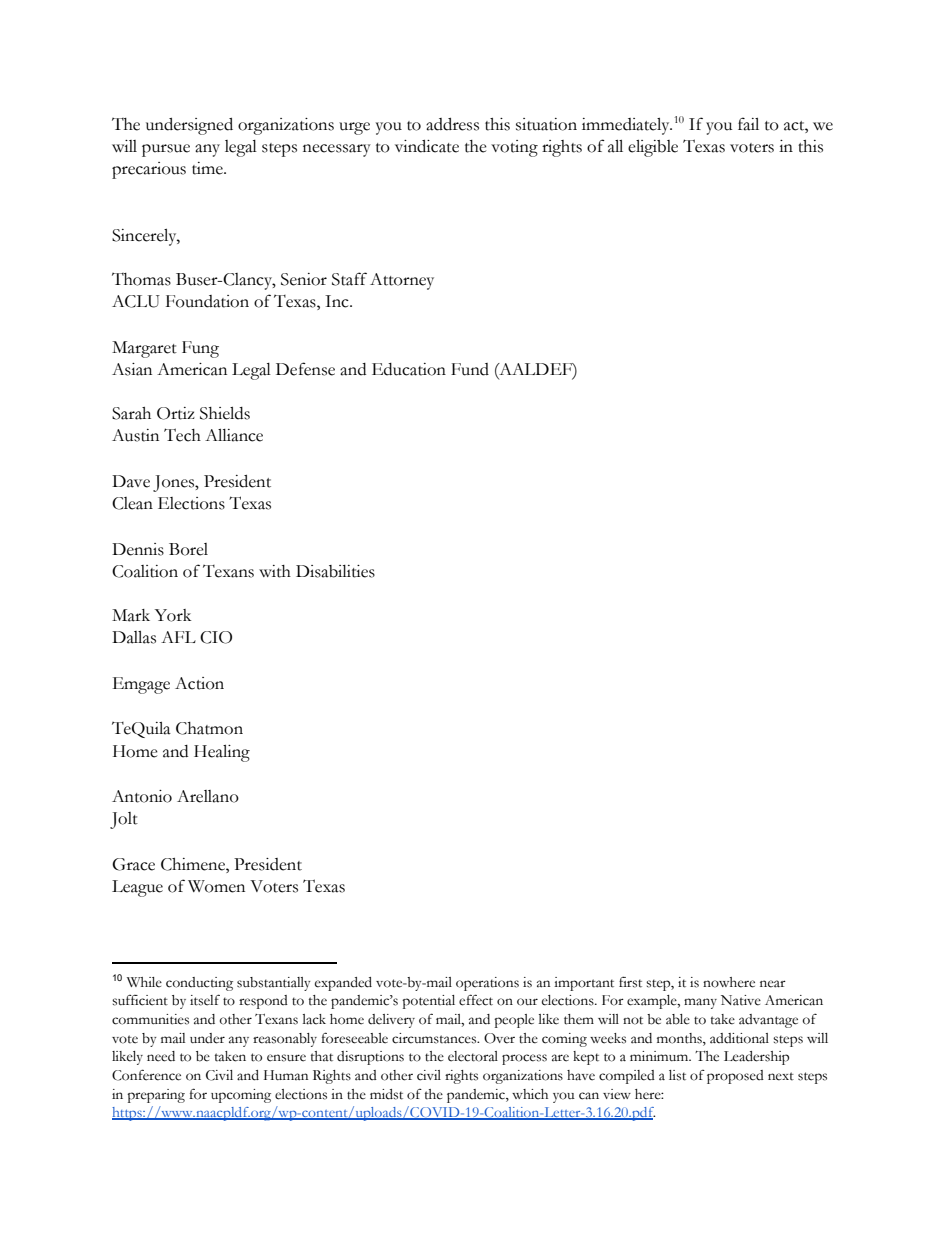 The width and height of the screenshot is (952, 1233). I want to click on eligible, so click(653, 148).
